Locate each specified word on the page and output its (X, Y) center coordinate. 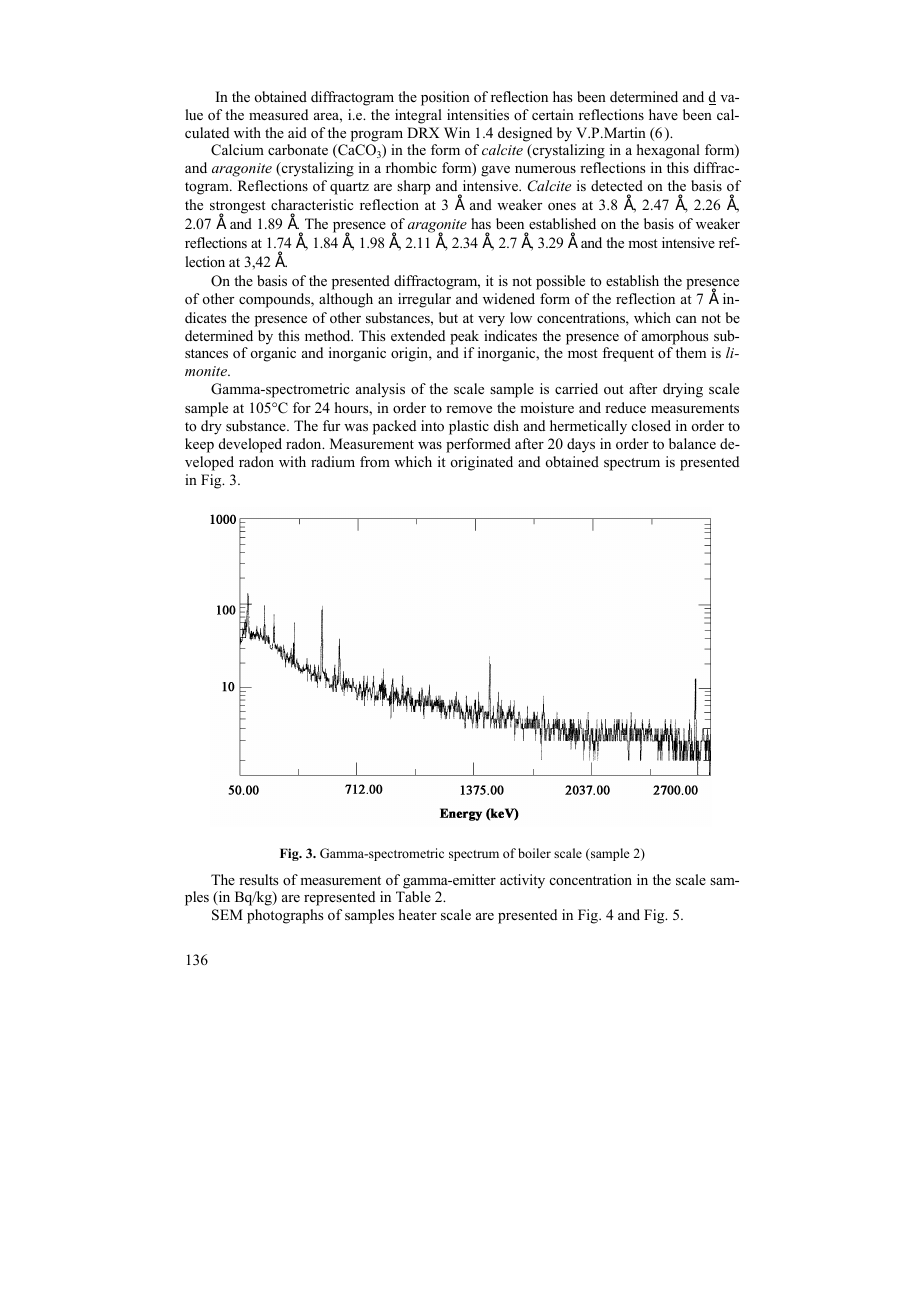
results (258, 879)
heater (418, 914)
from (375, 462)
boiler (534, 853)
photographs (285, 916)
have (663, 114)
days (581, 445)
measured (278, 114)
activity (522, 881)
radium (333, 461)
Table (413, 896)
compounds (275, 300)
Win (457, 132)
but (448, 317)
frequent (628, 354)
